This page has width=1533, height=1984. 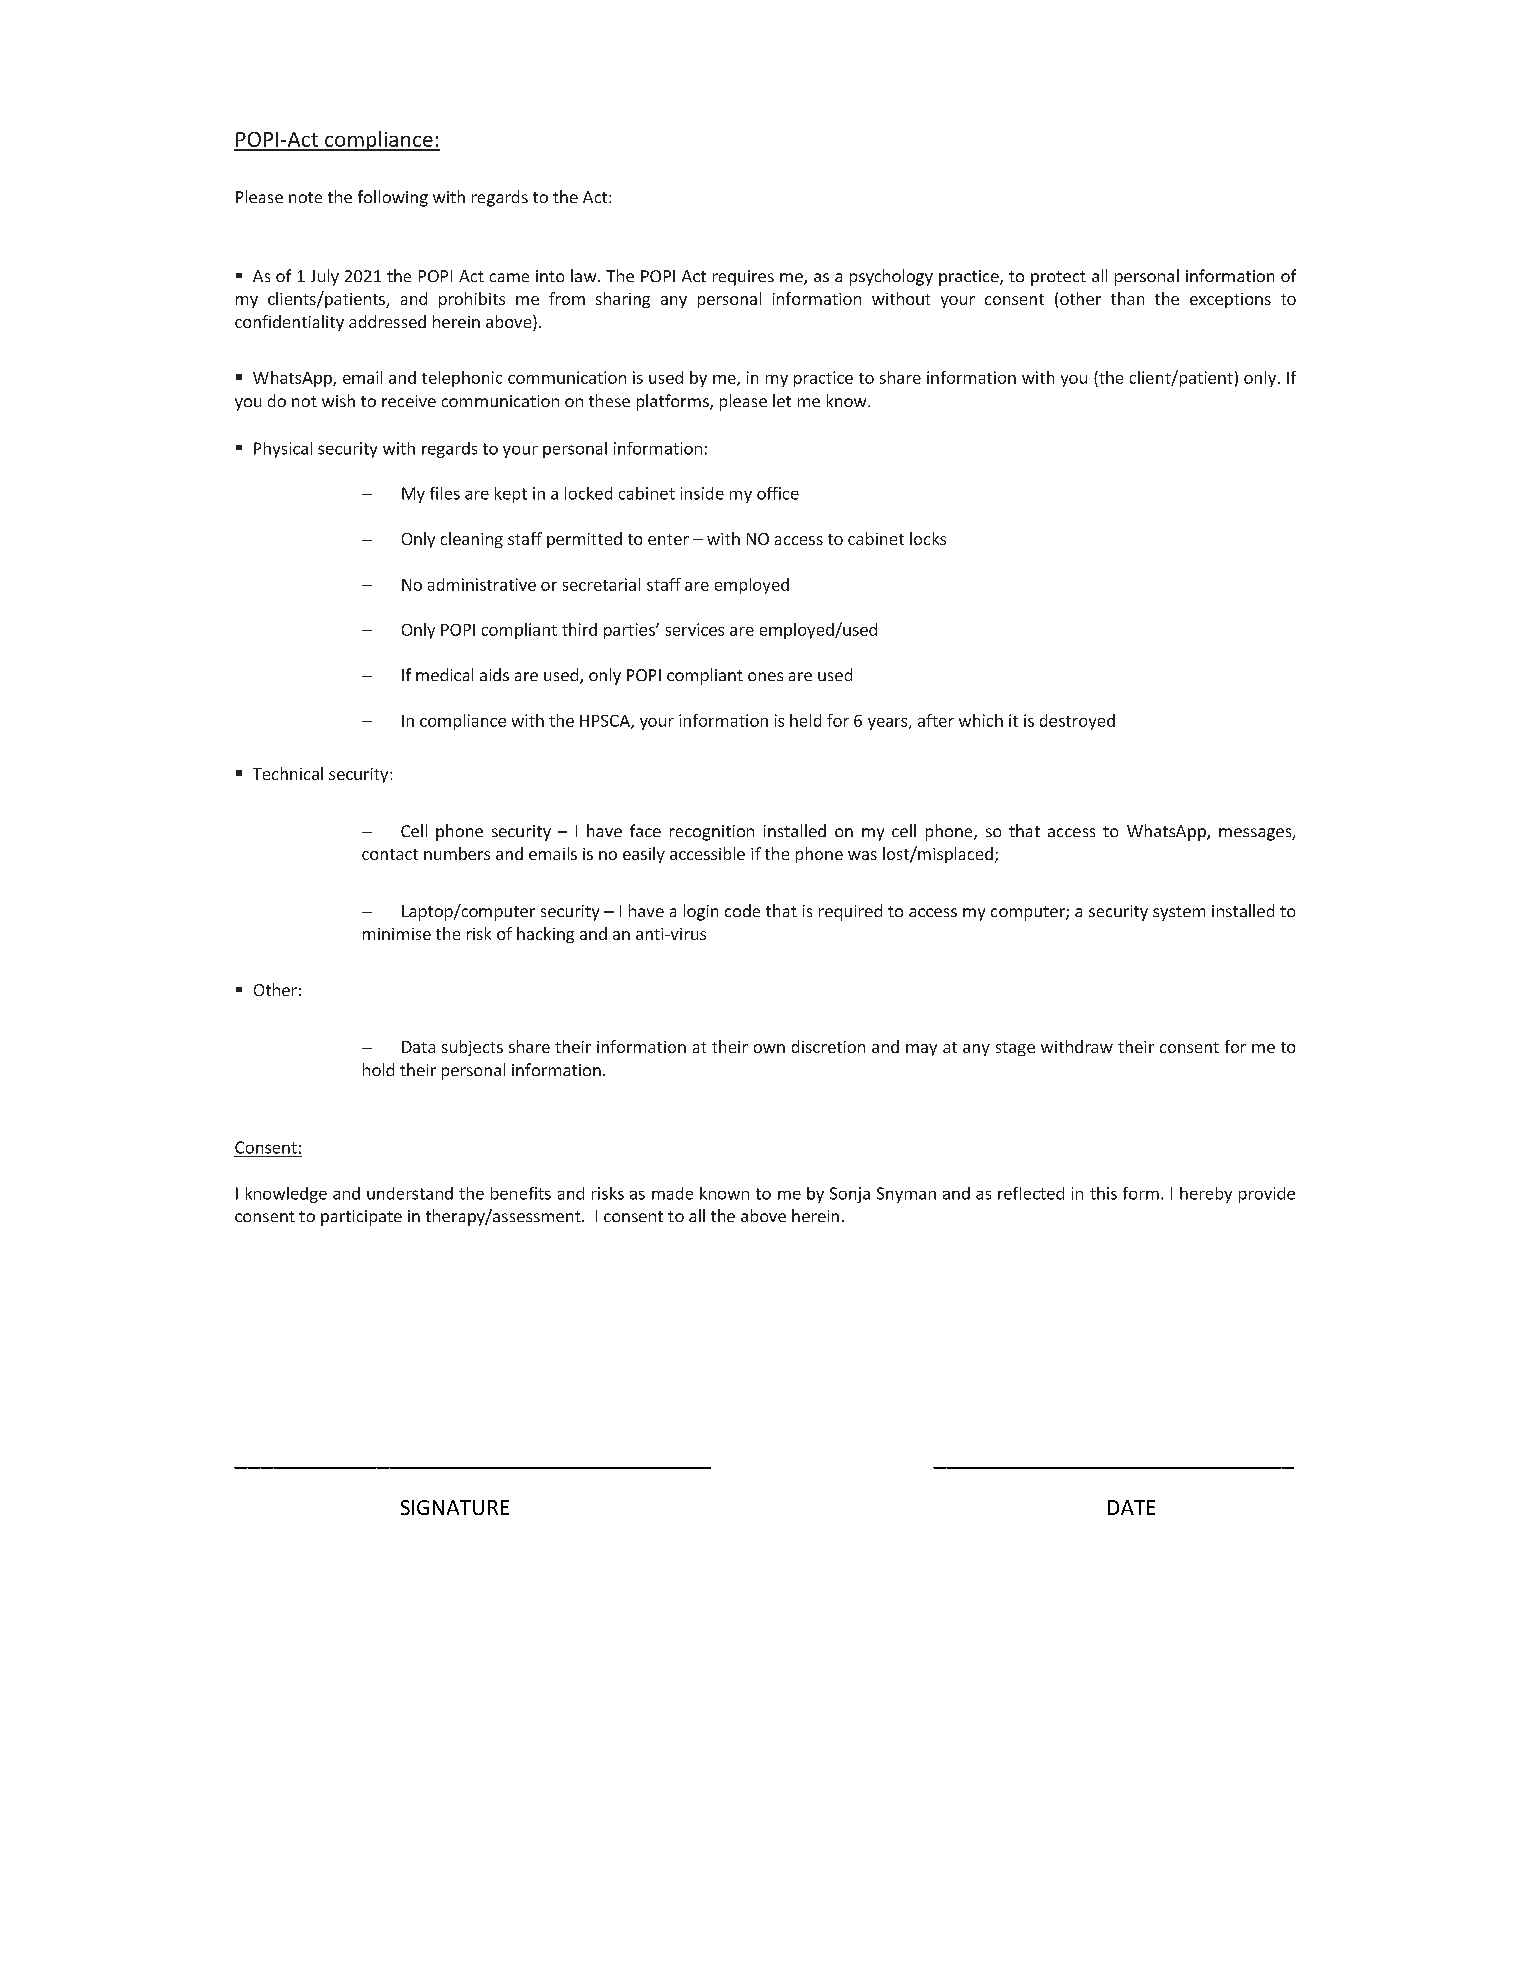 I want to click on following, so click(x=393, y=198).
